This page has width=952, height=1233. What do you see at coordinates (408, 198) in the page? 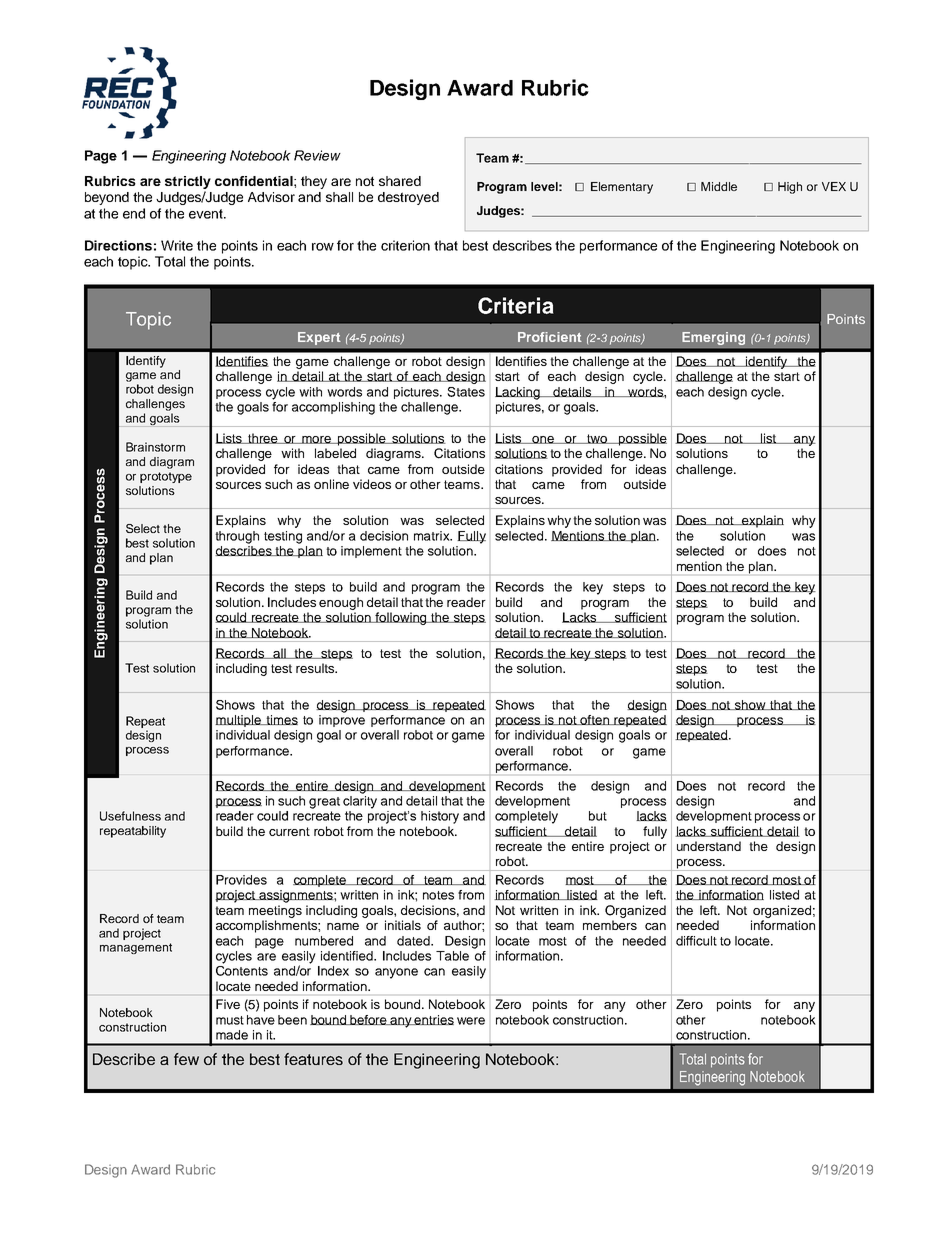
I see `destroyed` at bounding box center [408, 198].
